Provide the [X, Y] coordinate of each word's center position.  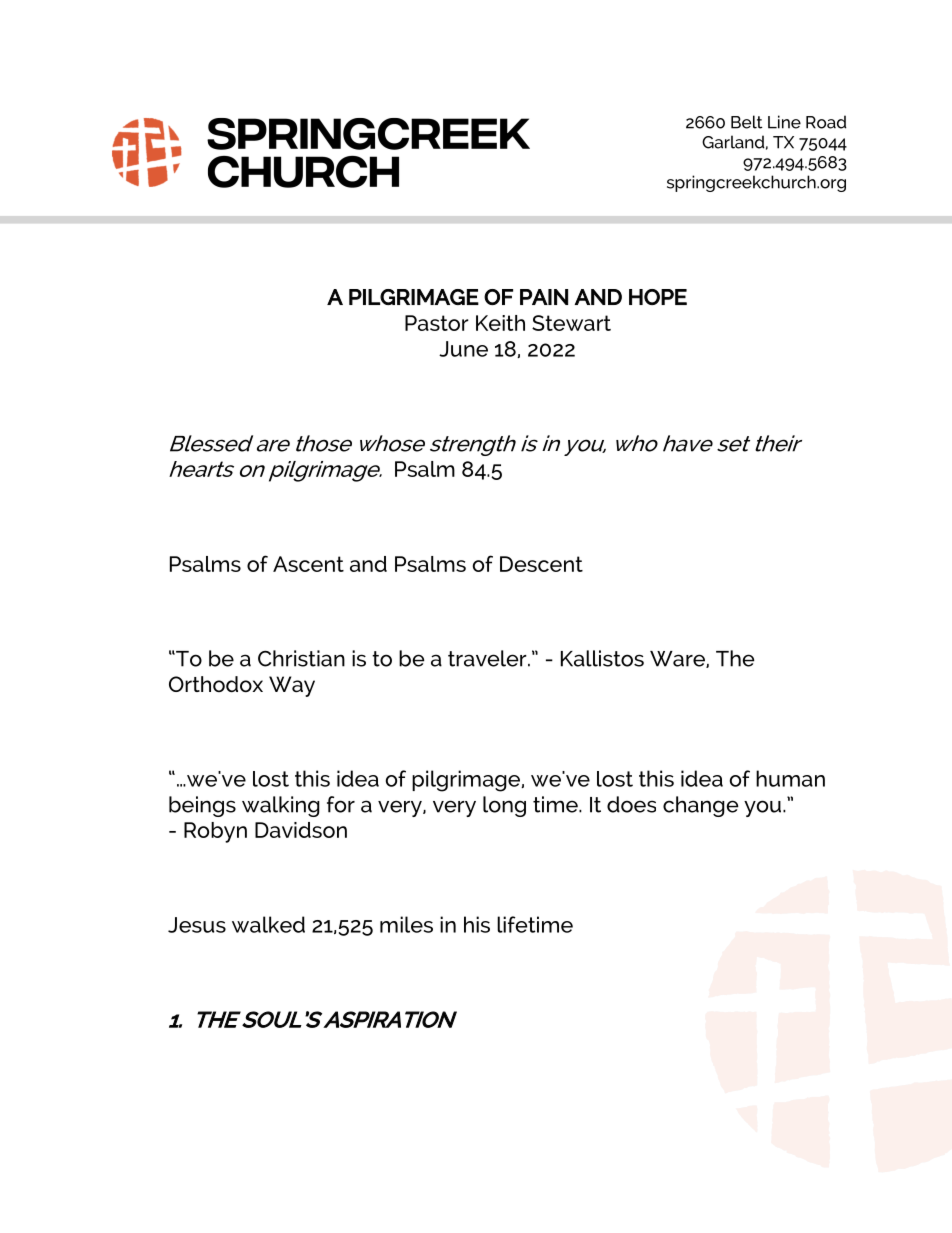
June [463, 349]
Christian [301, 658]
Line [784, 122]
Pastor [437, 323]
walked [268, 924]
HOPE [658, 297]
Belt [747, 122]
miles [406, 924]
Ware [678, 659]
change [701, 806]
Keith [500, 323]
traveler [488, 658]
